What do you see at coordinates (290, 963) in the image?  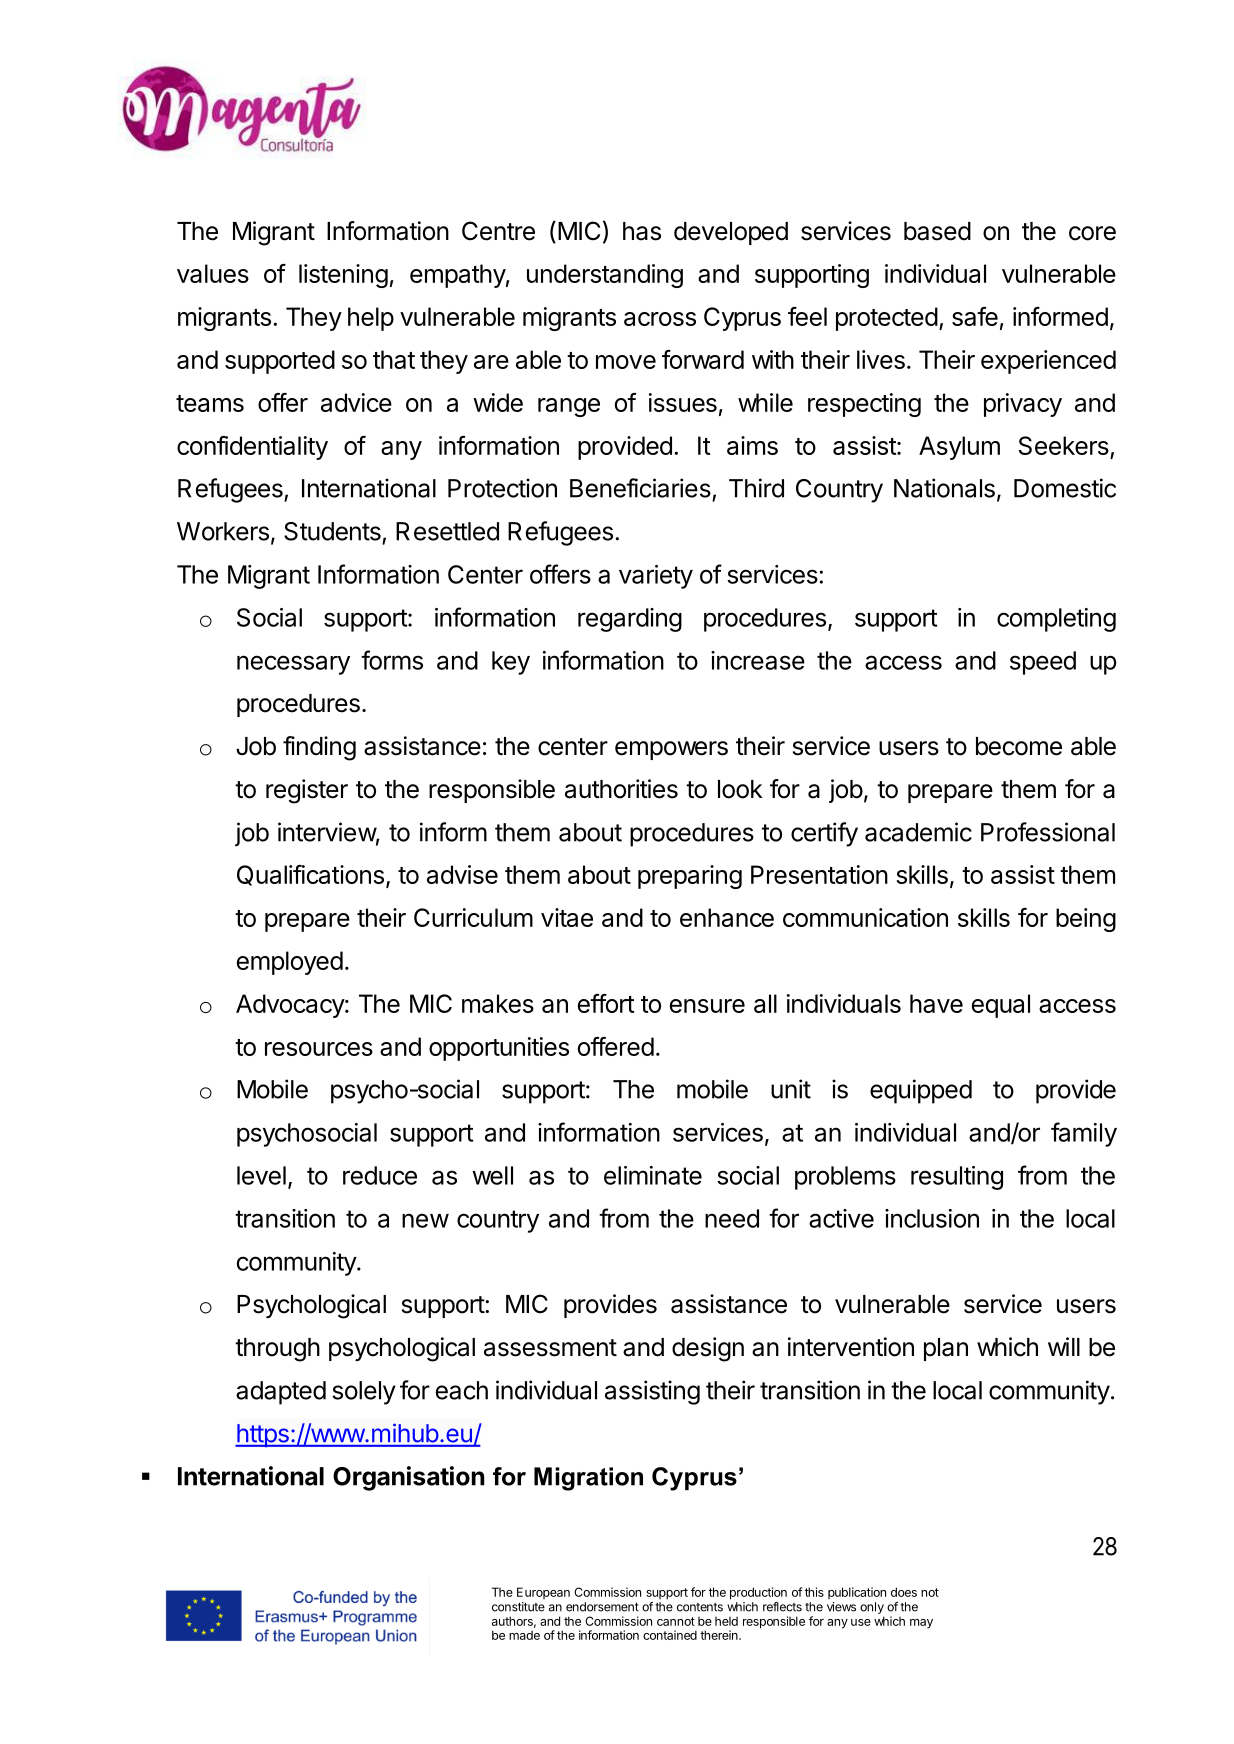 I see `employed` at bounding box center [290, 963].
